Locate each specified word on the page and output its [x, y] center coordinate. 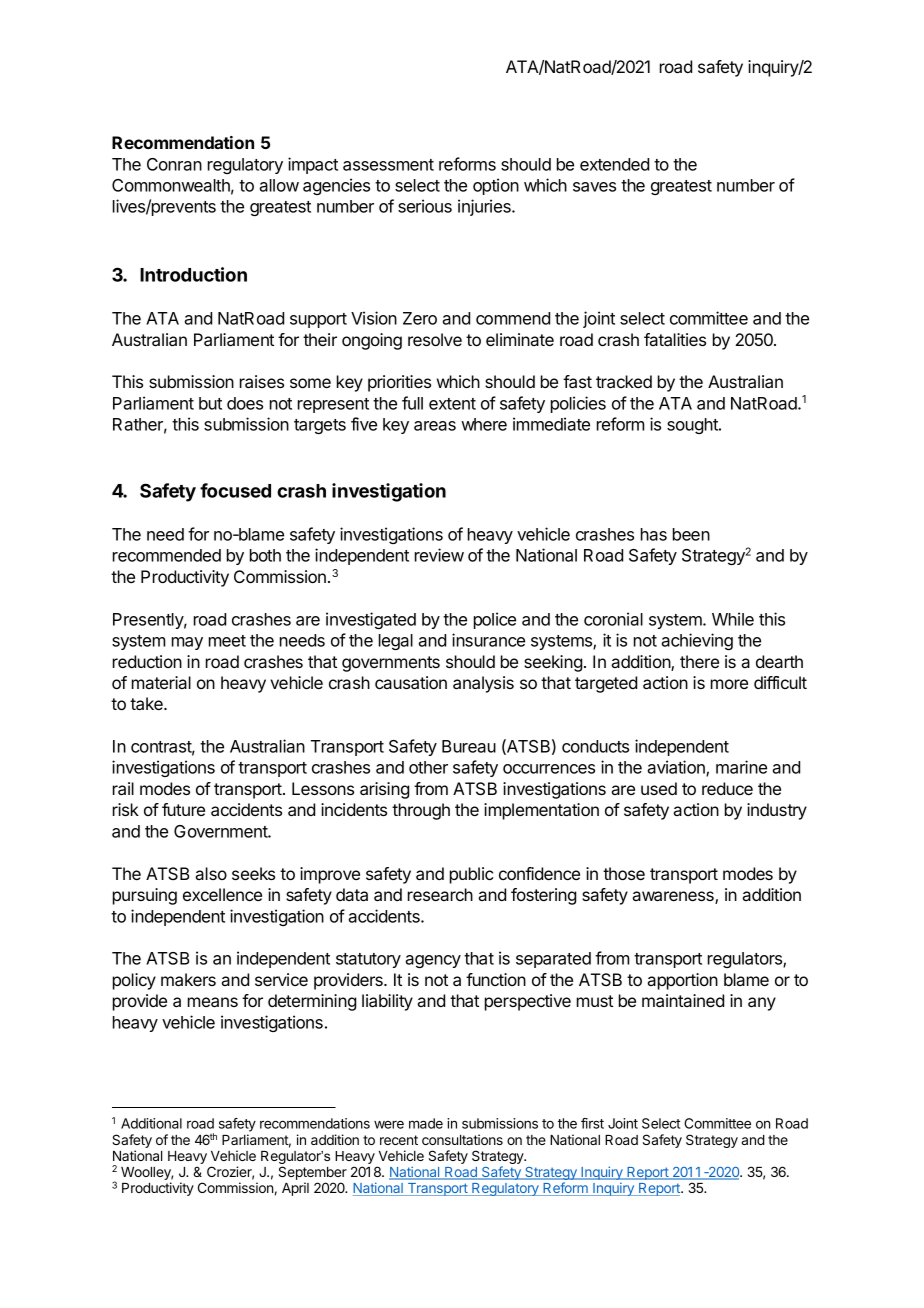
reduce [727, 788]
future [183, 809]
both [265, 555]
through [421, 811]
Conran [174, 164]
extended [614, 164]
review [439, 555]
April [295, 1189]
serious [425, 206]
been [691, 534]
